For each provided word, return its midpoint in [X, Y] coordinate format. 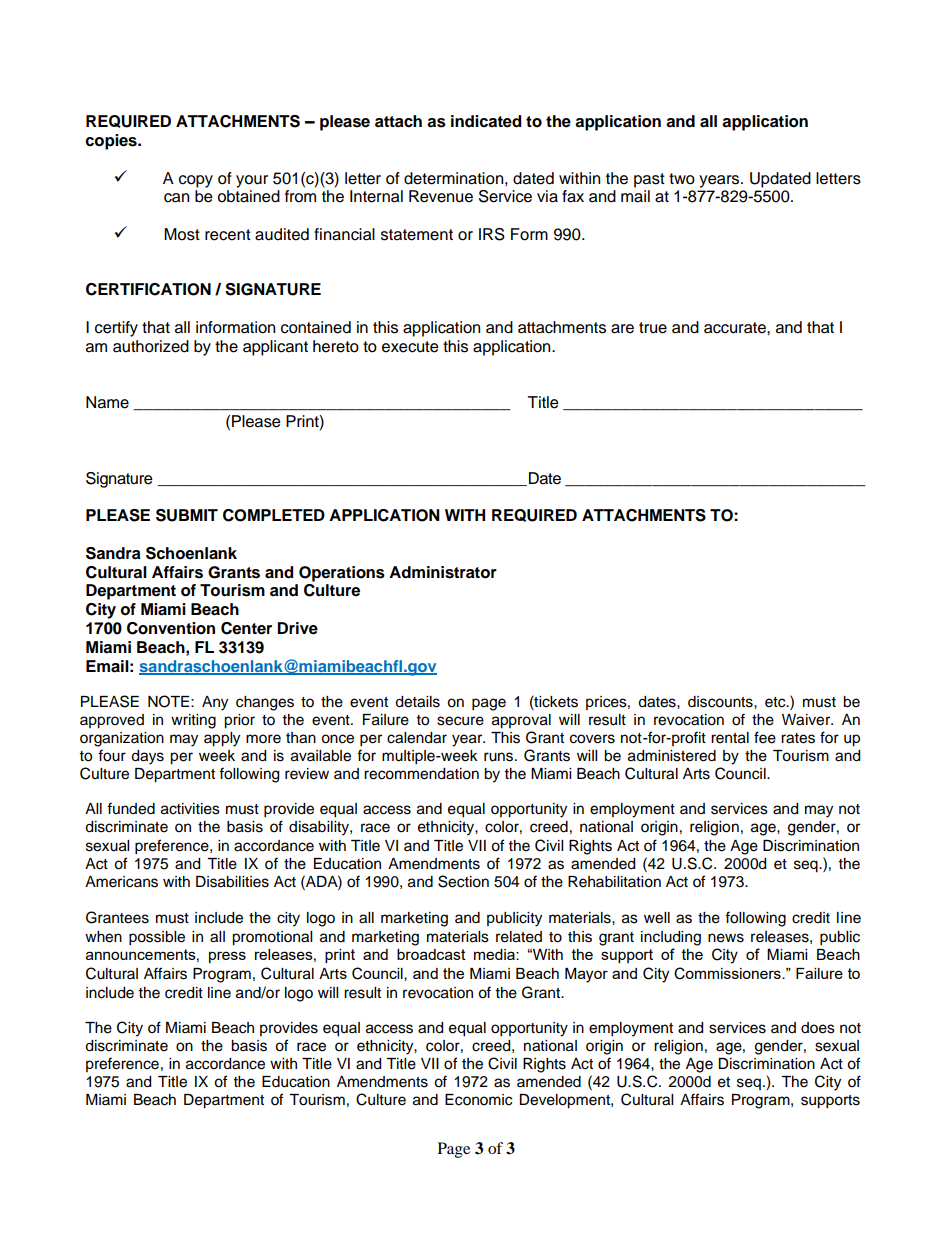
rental [730, 738]
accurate [736, 328]
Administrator [443, 572]
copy [196, 181]
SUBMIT [187, 515]
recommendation [421, 774]
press [227, 957]
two [682, 179]
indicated [486, 121]
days [147, 757]
